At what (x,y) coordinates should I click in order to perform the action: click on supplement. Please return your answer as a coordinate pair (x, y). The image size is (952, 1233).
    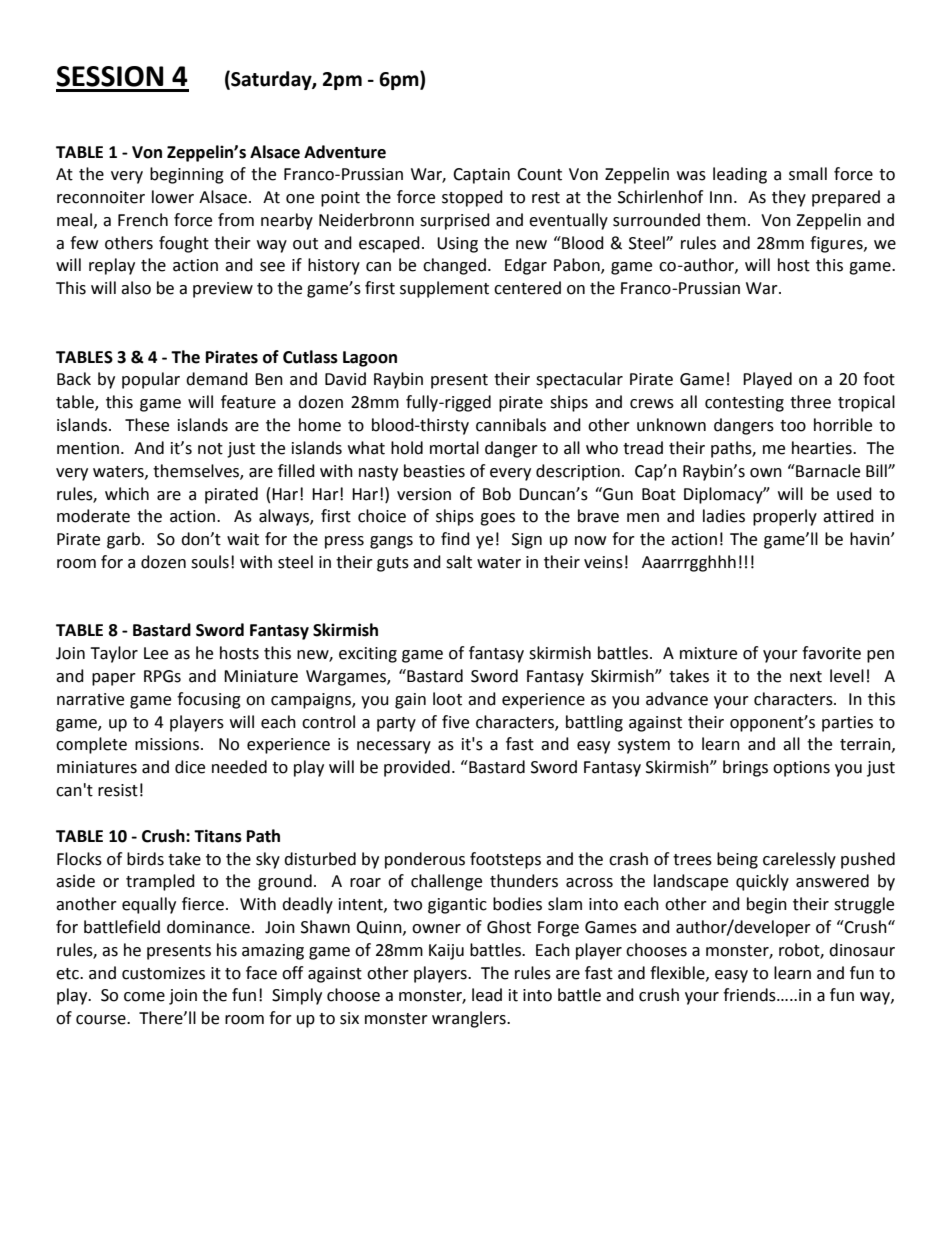
    Looking at the image, I should click on (444, 289).
